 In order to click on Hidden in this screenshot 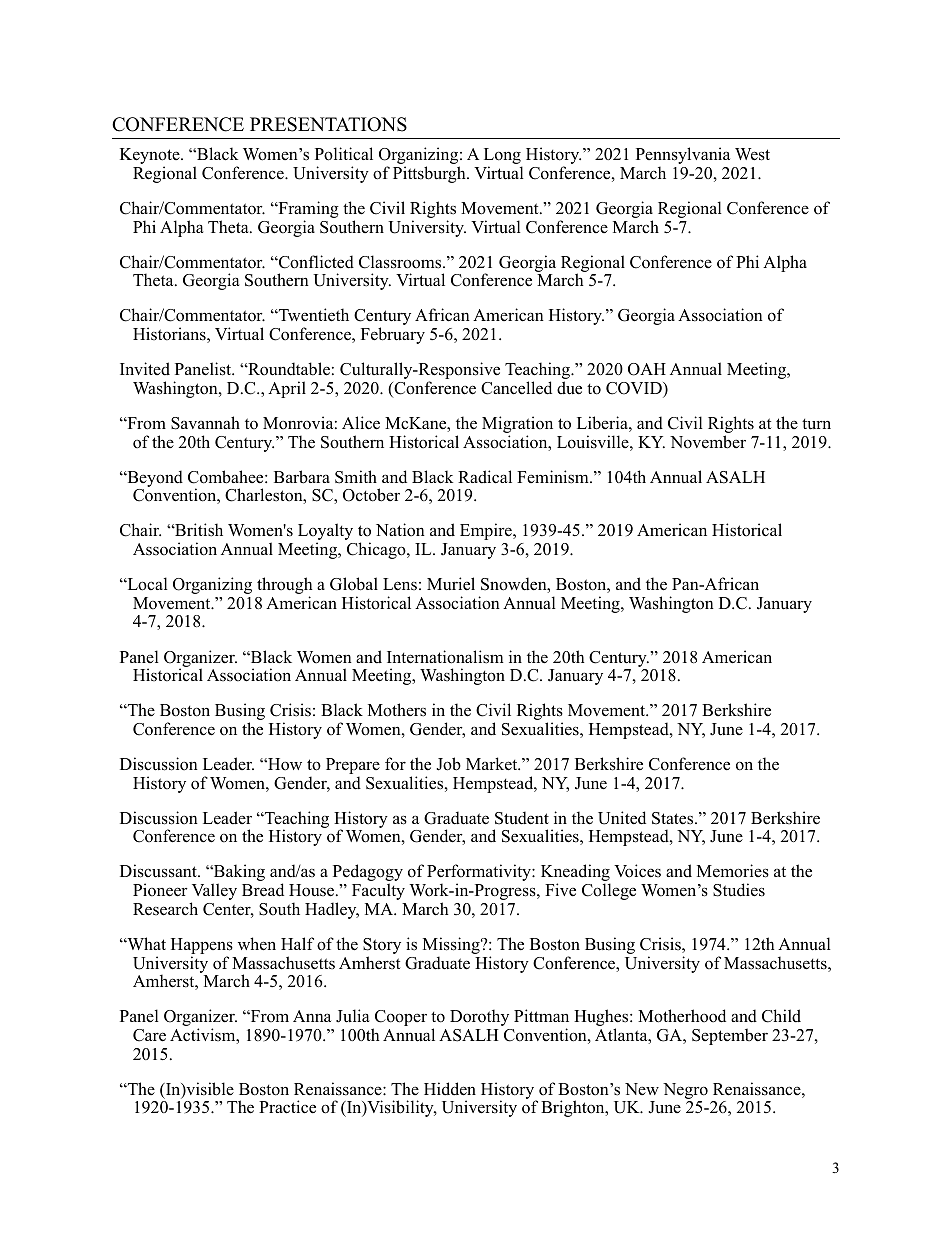, I will do `click(450, 1089)`.
